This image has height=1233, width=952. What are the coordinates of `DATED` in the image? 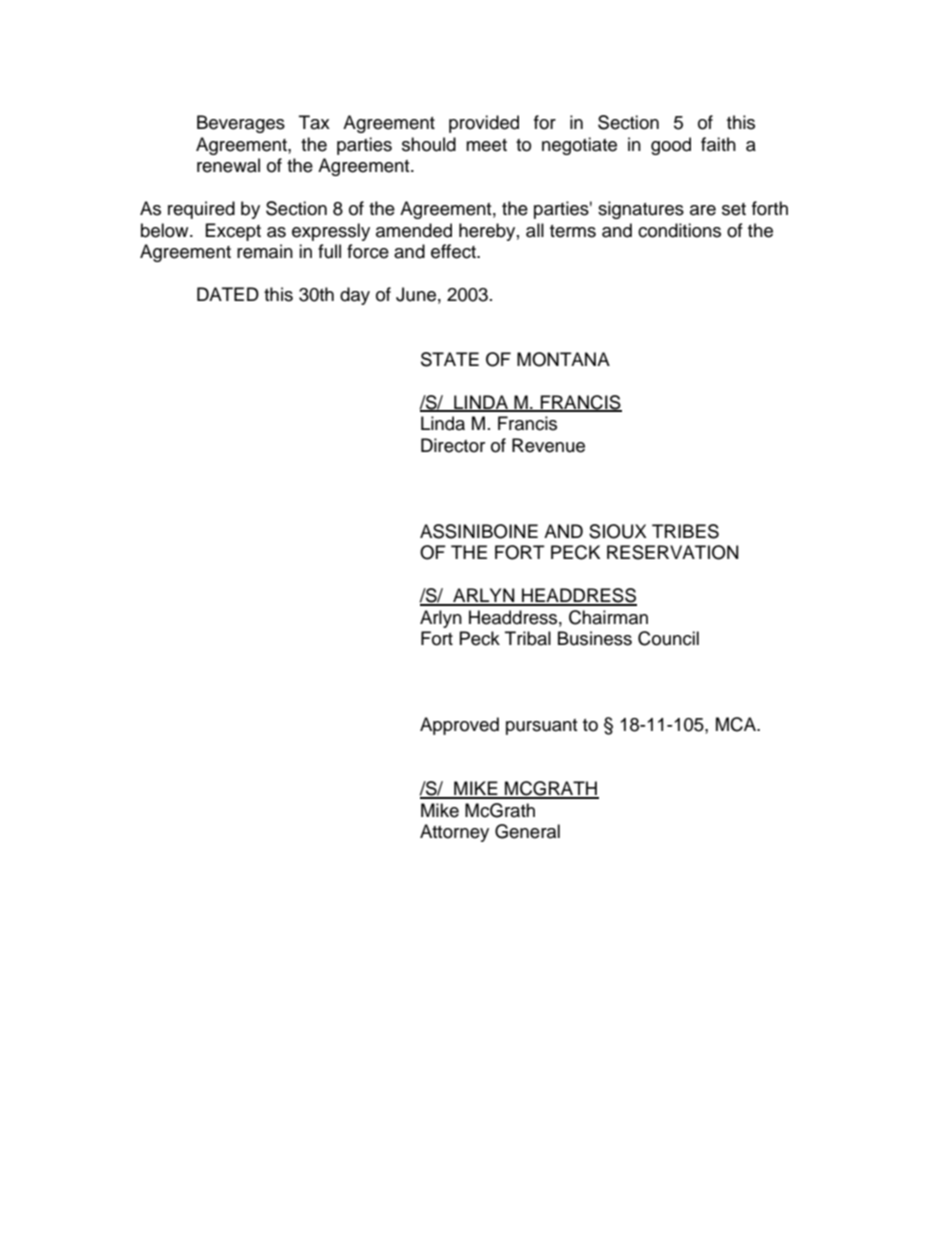 It's located at (228, 294).
